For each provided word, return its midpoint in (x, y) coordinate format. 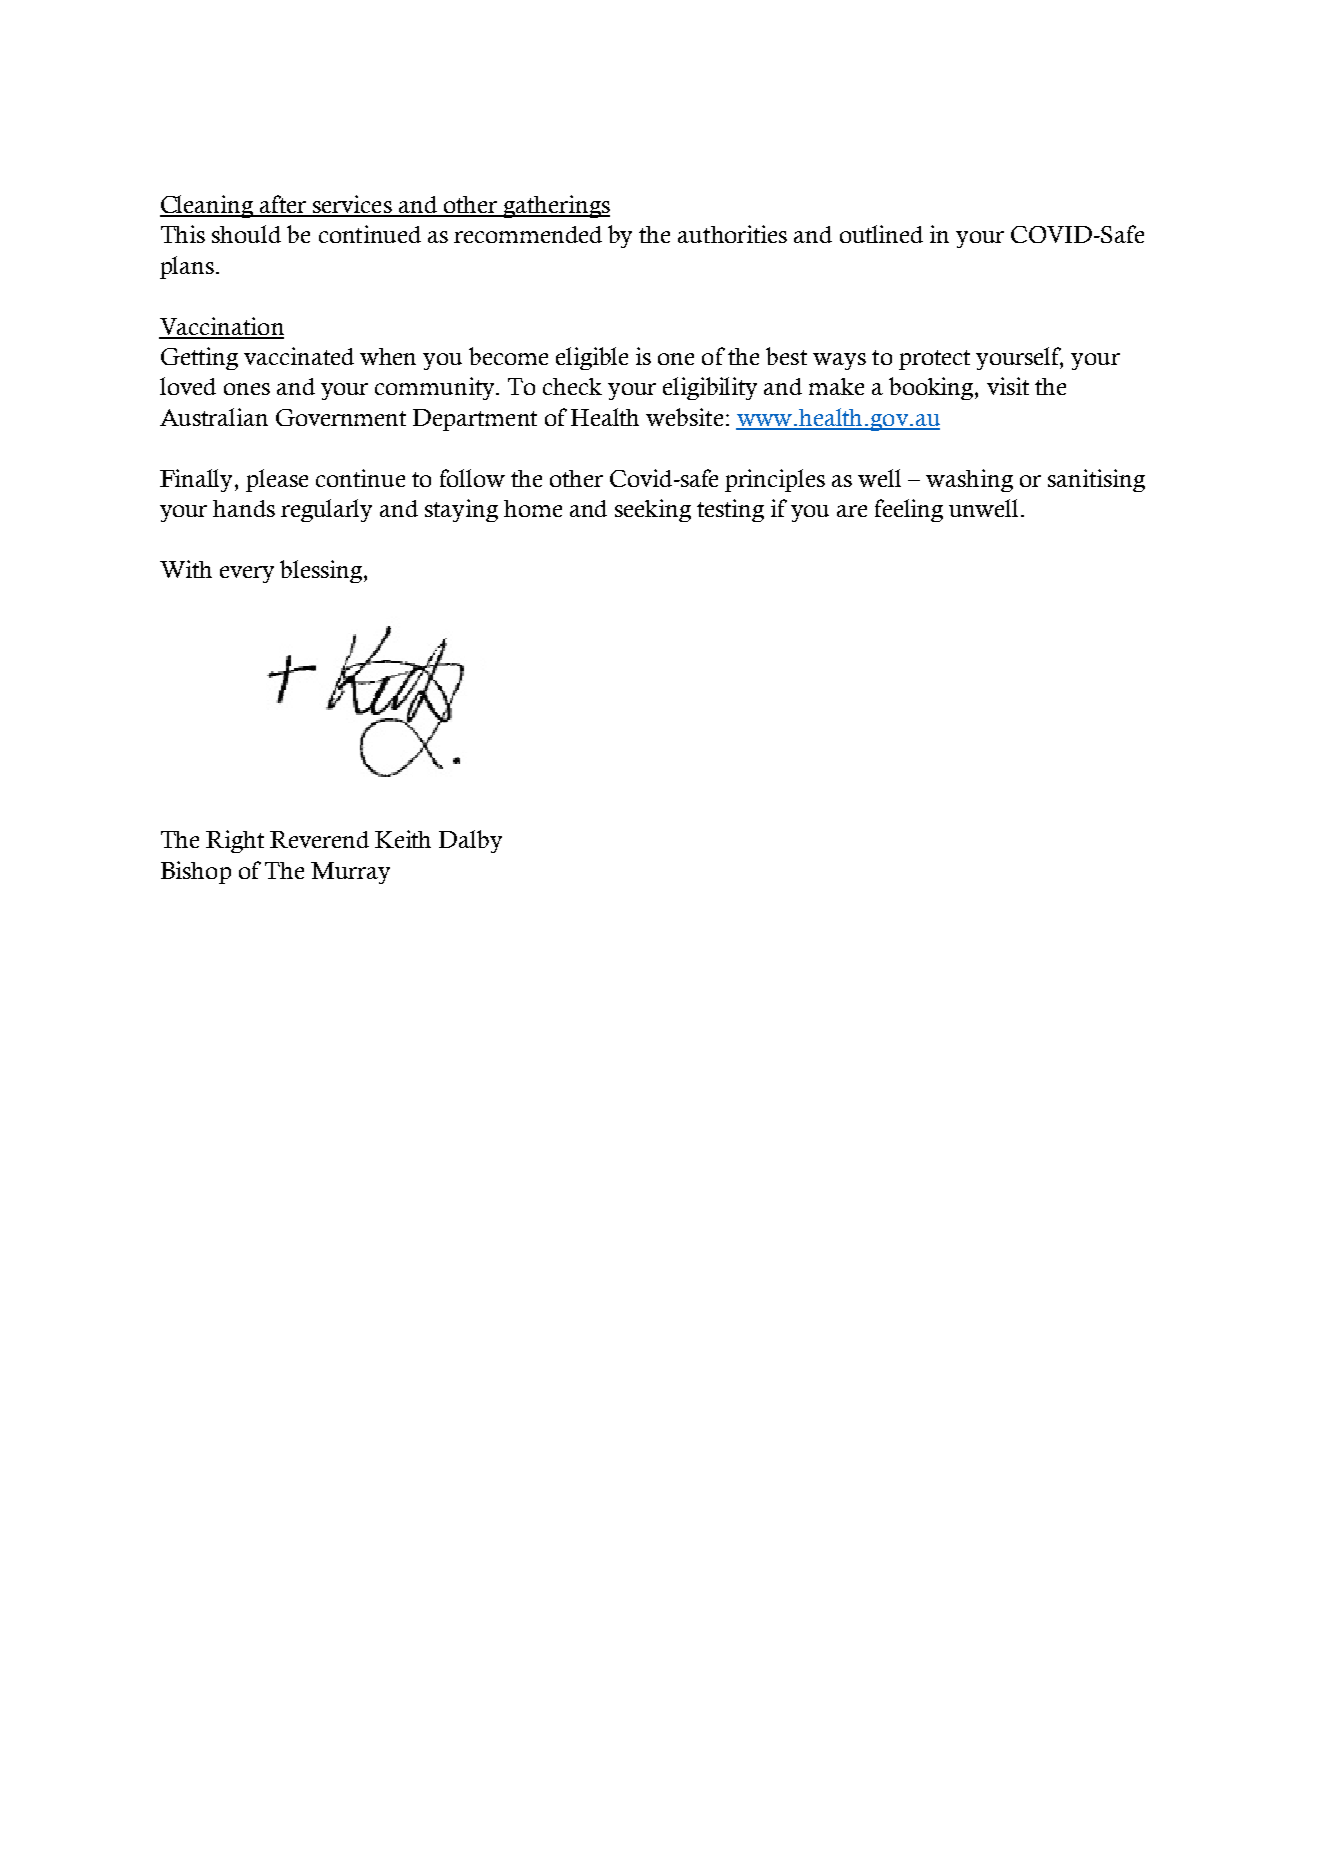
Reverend (319, 839)
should (246, 234)
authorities (732, 234)
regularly (326, 510)
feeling (909, 510)
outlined (881, 234)
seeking (653, 510)
